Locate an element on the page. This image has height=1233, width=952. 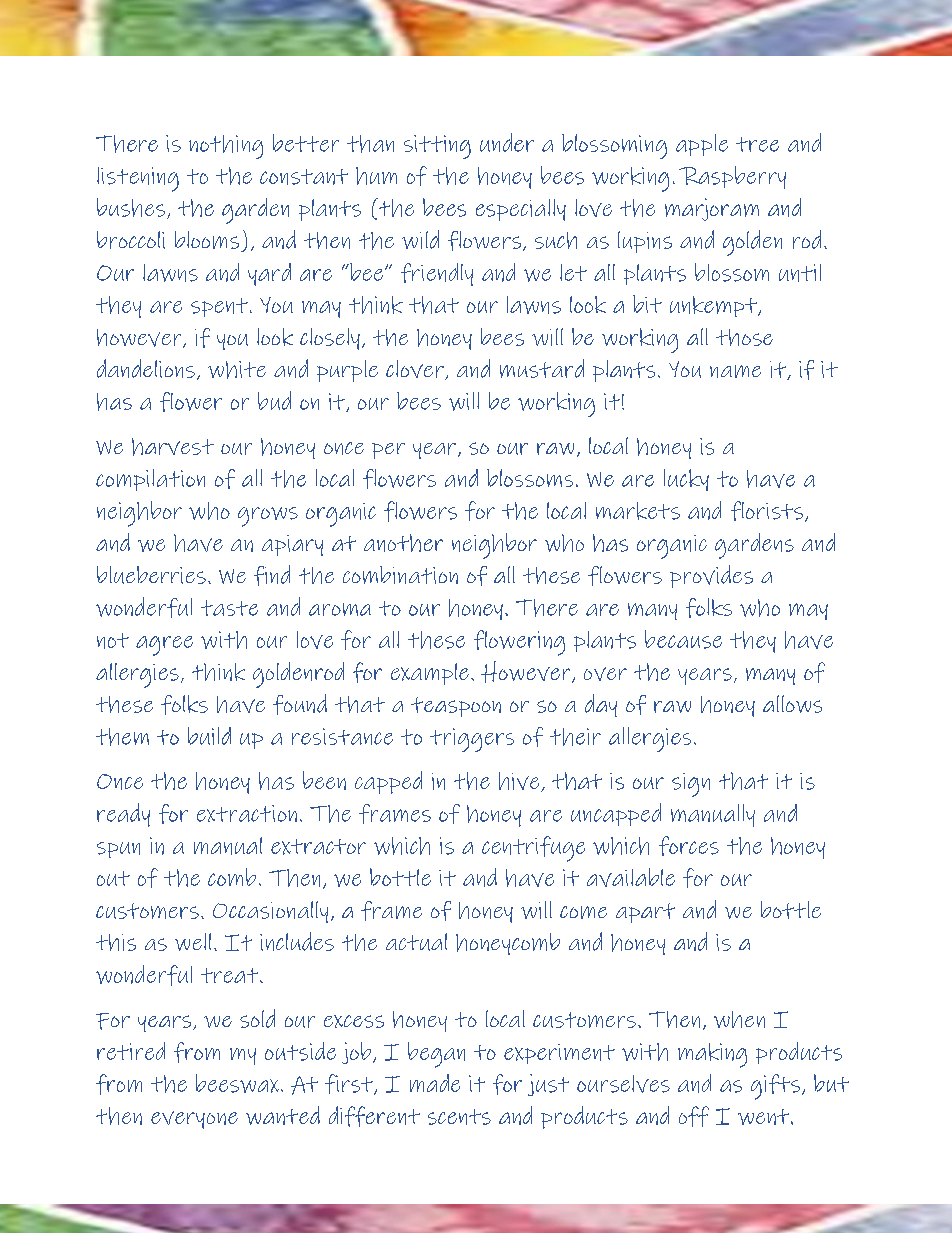
example is located at coordinates (430, 674).
